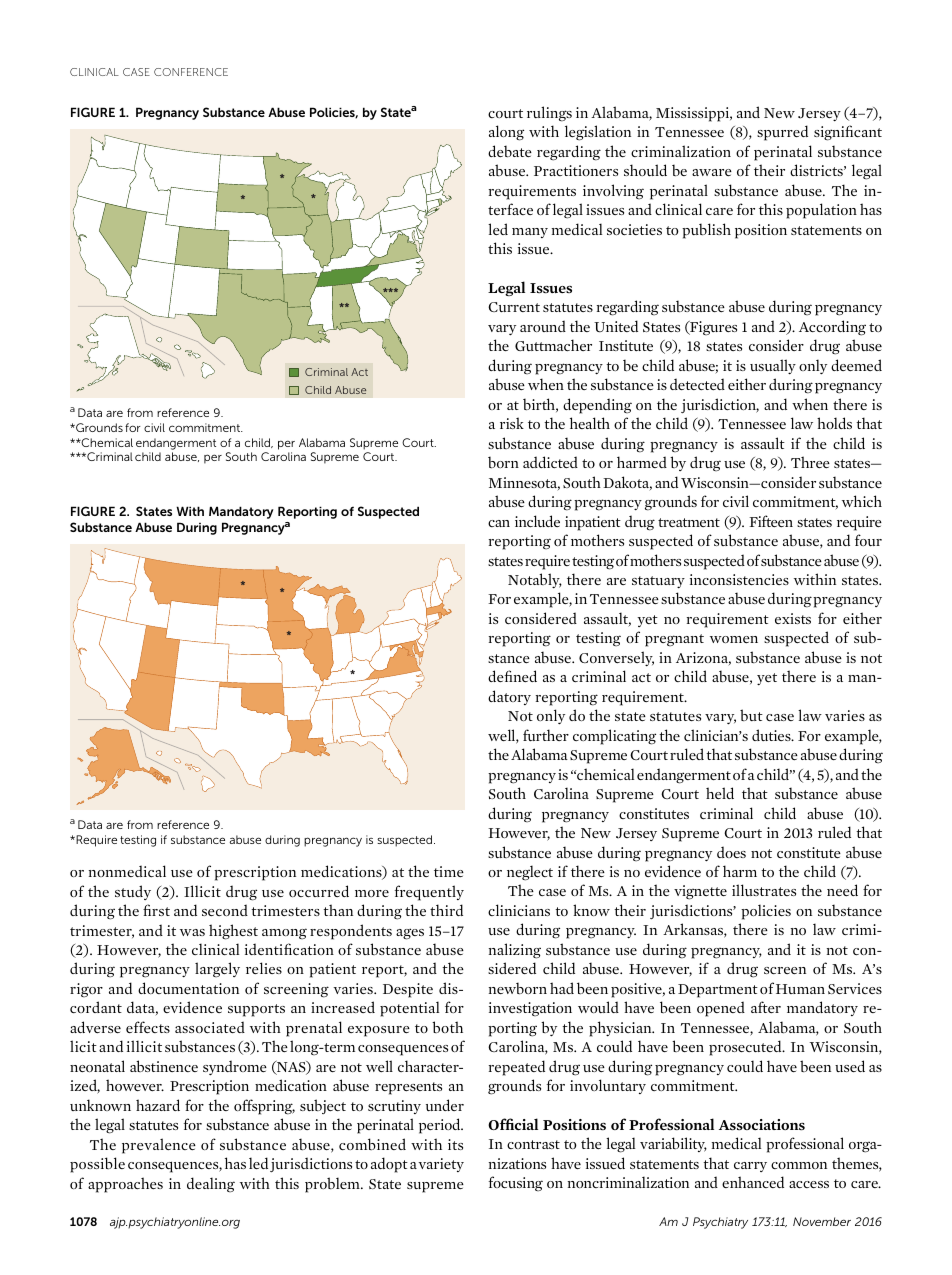 The width and height of the page is (952, 1275). What do you see at coordinates (782, 133) in the page?
I see `spurred` at bounding box center [782, 133].
